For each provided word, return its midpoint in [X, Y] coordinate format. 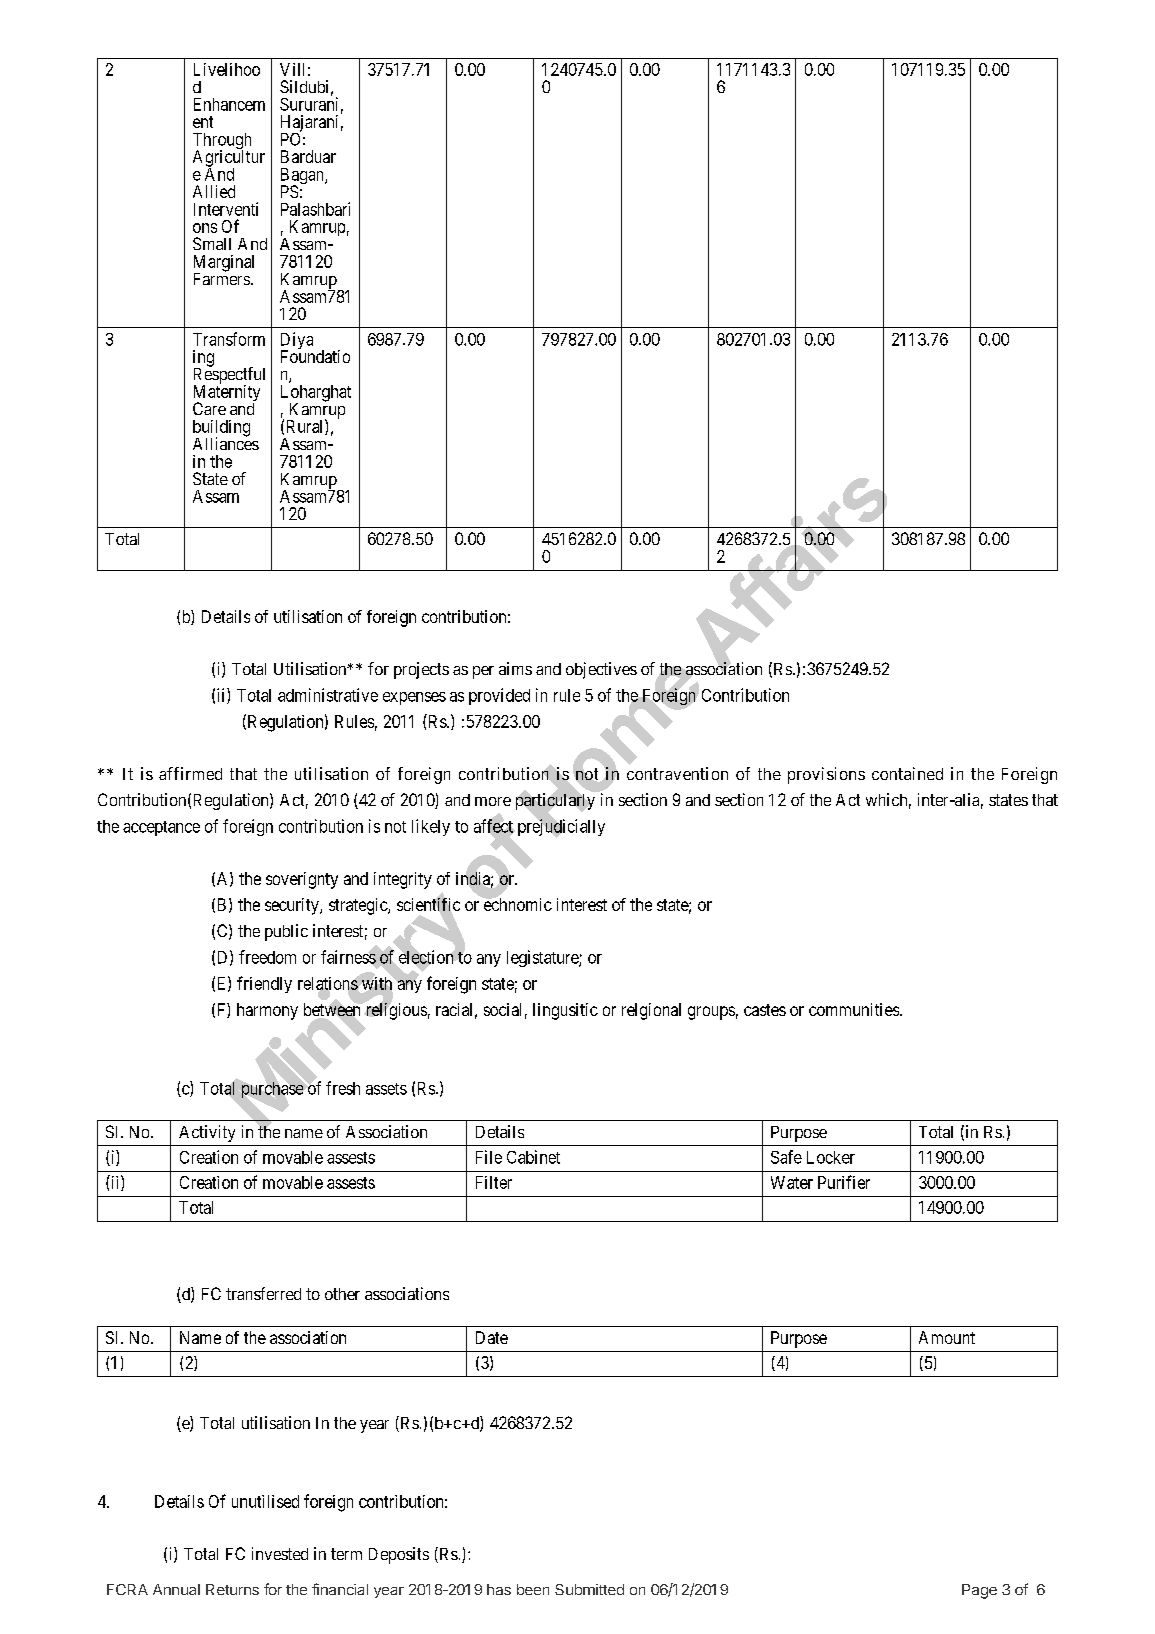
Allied [214, 191]
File [489, 1157]
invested [280, 1553]
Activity [207, 1133]
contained [907, 773]
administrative [328, 695]
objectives [601, 670]
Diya [297, 342]
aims [515, 668]
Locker [831, 1157]
